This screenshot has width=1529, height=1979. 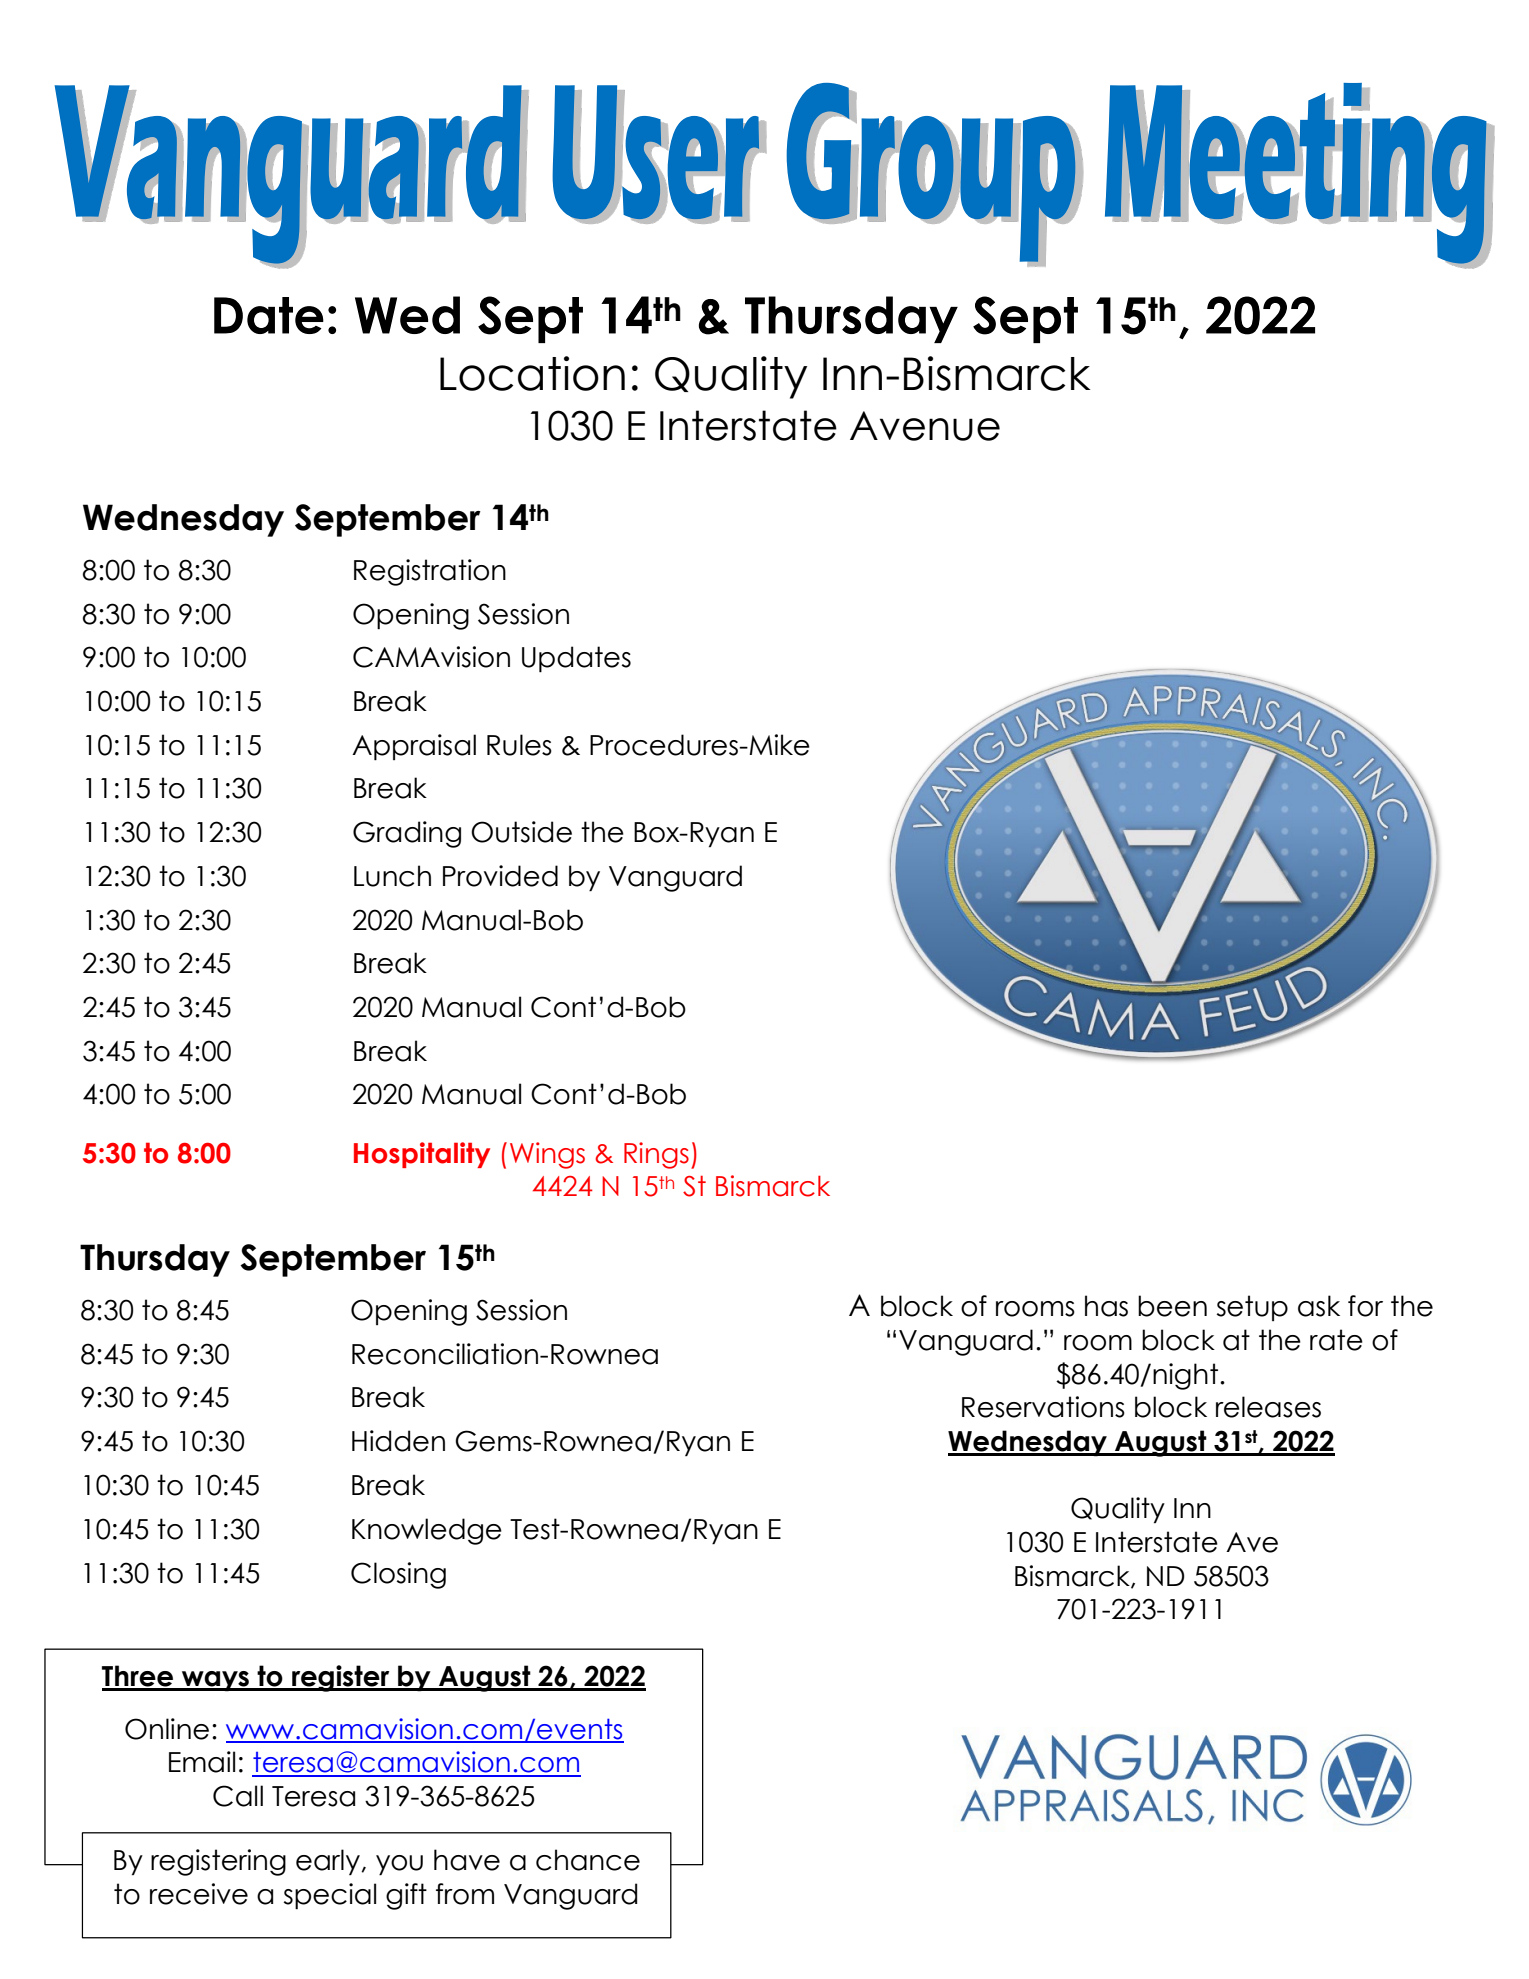 I want to click on releases, so click(x=1268, y=1407).
